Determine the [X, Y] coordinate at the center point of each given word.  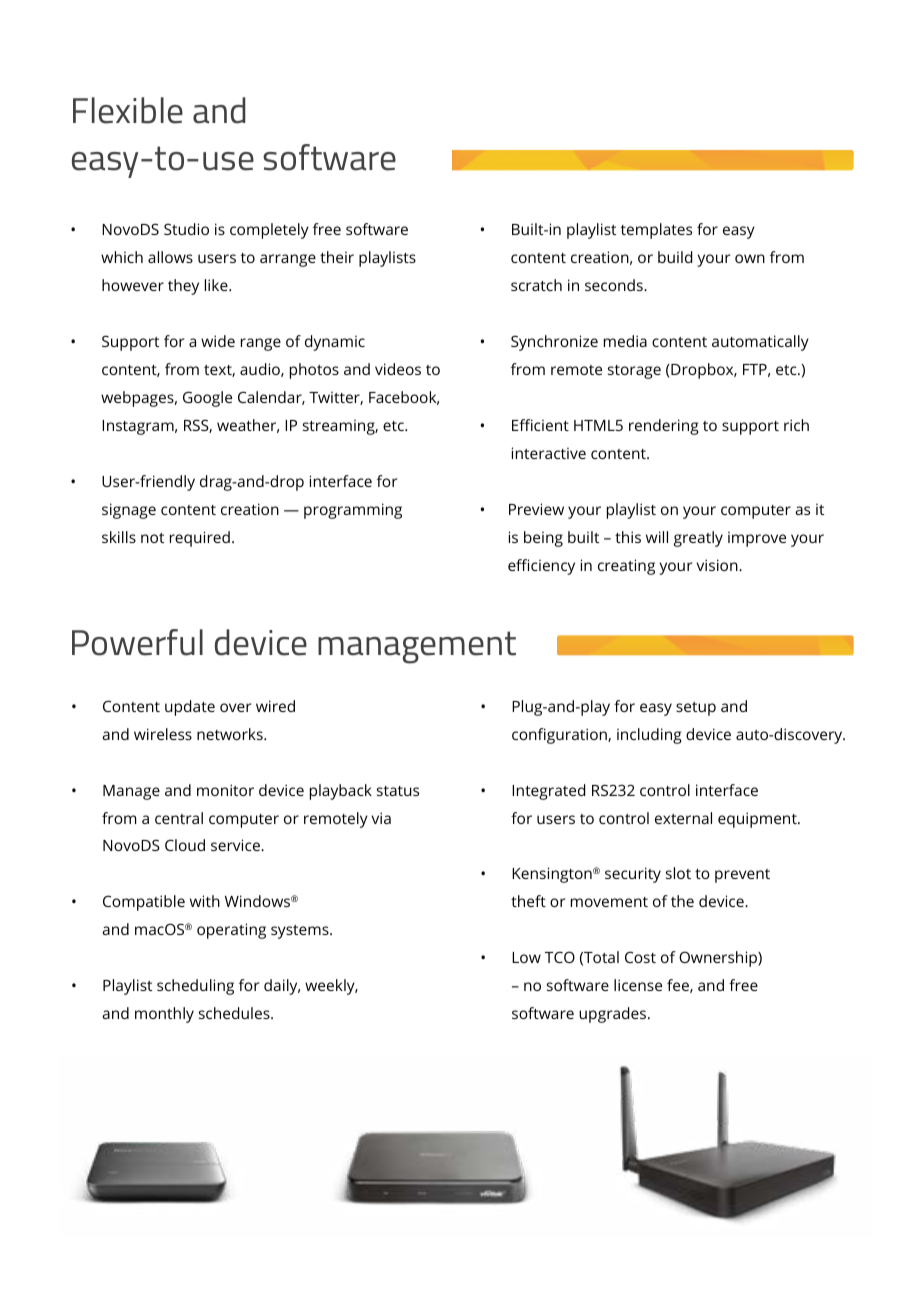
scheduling [195, 987]
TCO [560, 957]
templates [656, 231]
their [337, 257]
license [638, 985]
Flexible [128, 110]
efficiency [541, 567]
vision [718, 565]
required [200, 539]
